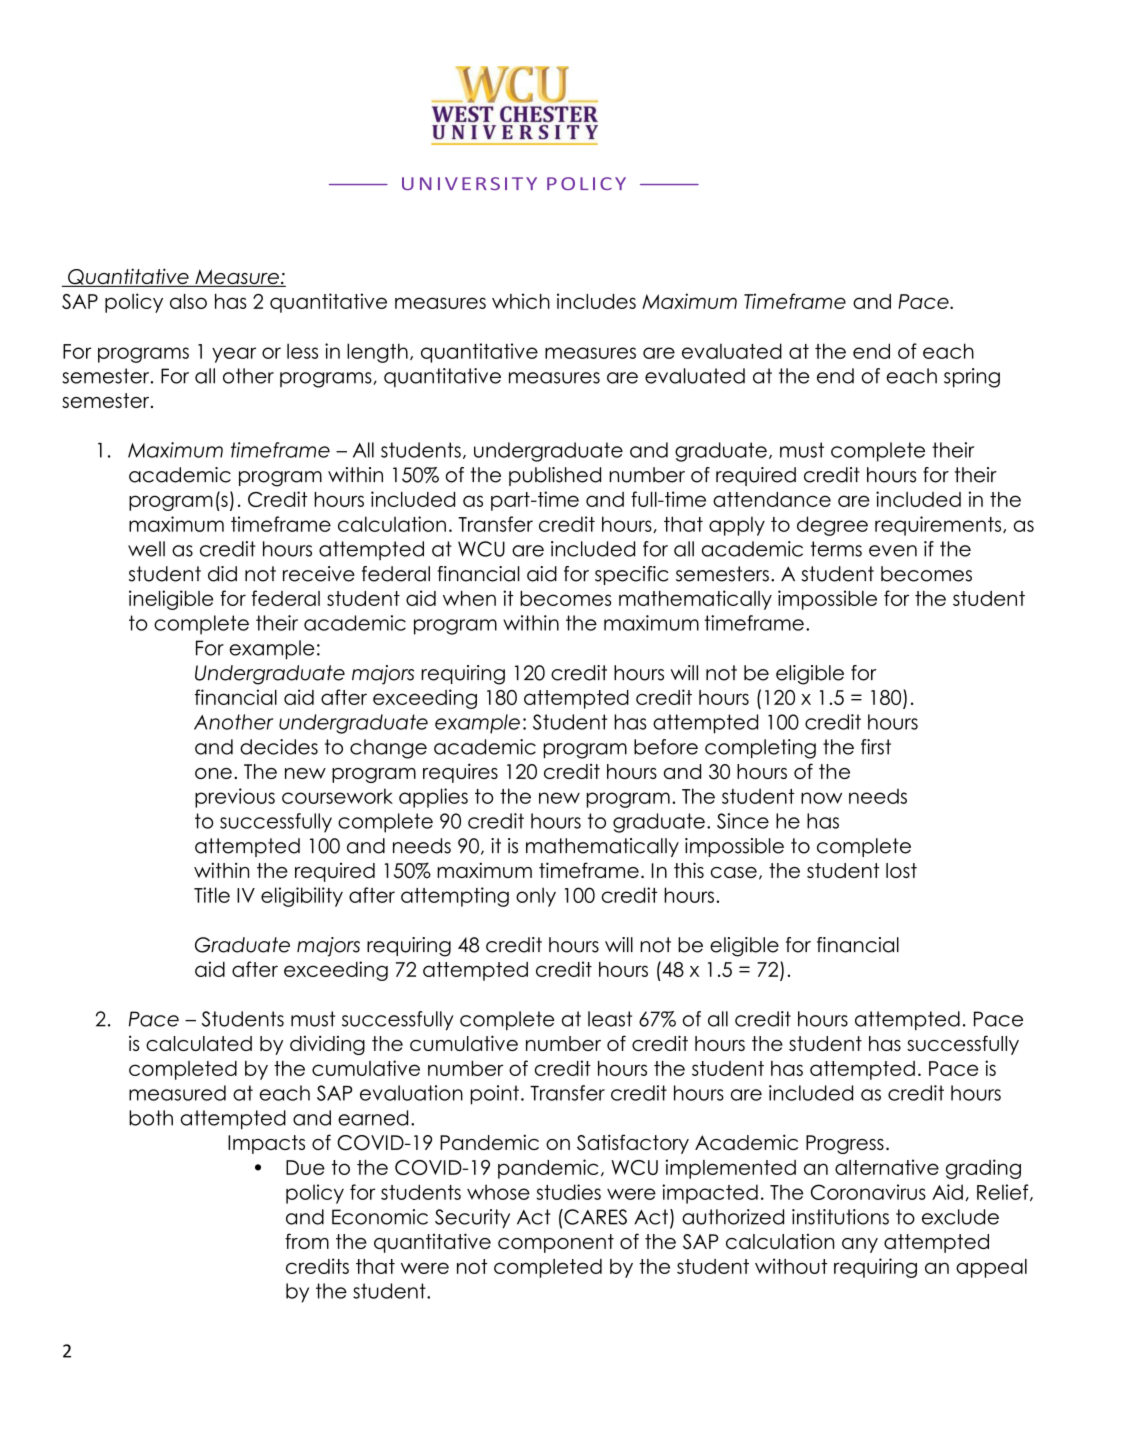  What do you see at coordinates (234, 355) in the screenshot?
I see `year` at bounding box center [234, 355].
